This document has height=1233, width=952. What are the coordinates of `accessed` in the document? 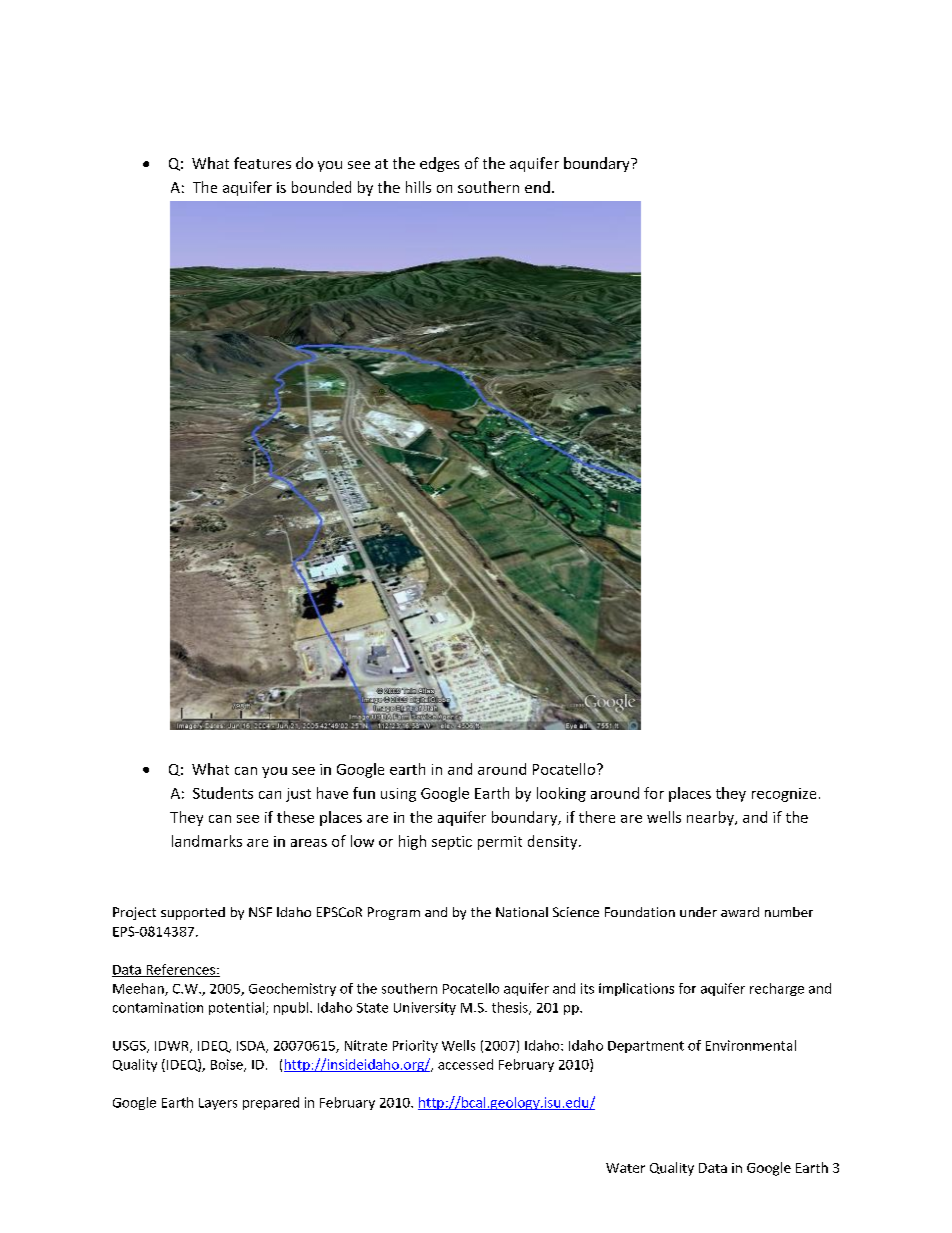 It's located at (465, 1064).
